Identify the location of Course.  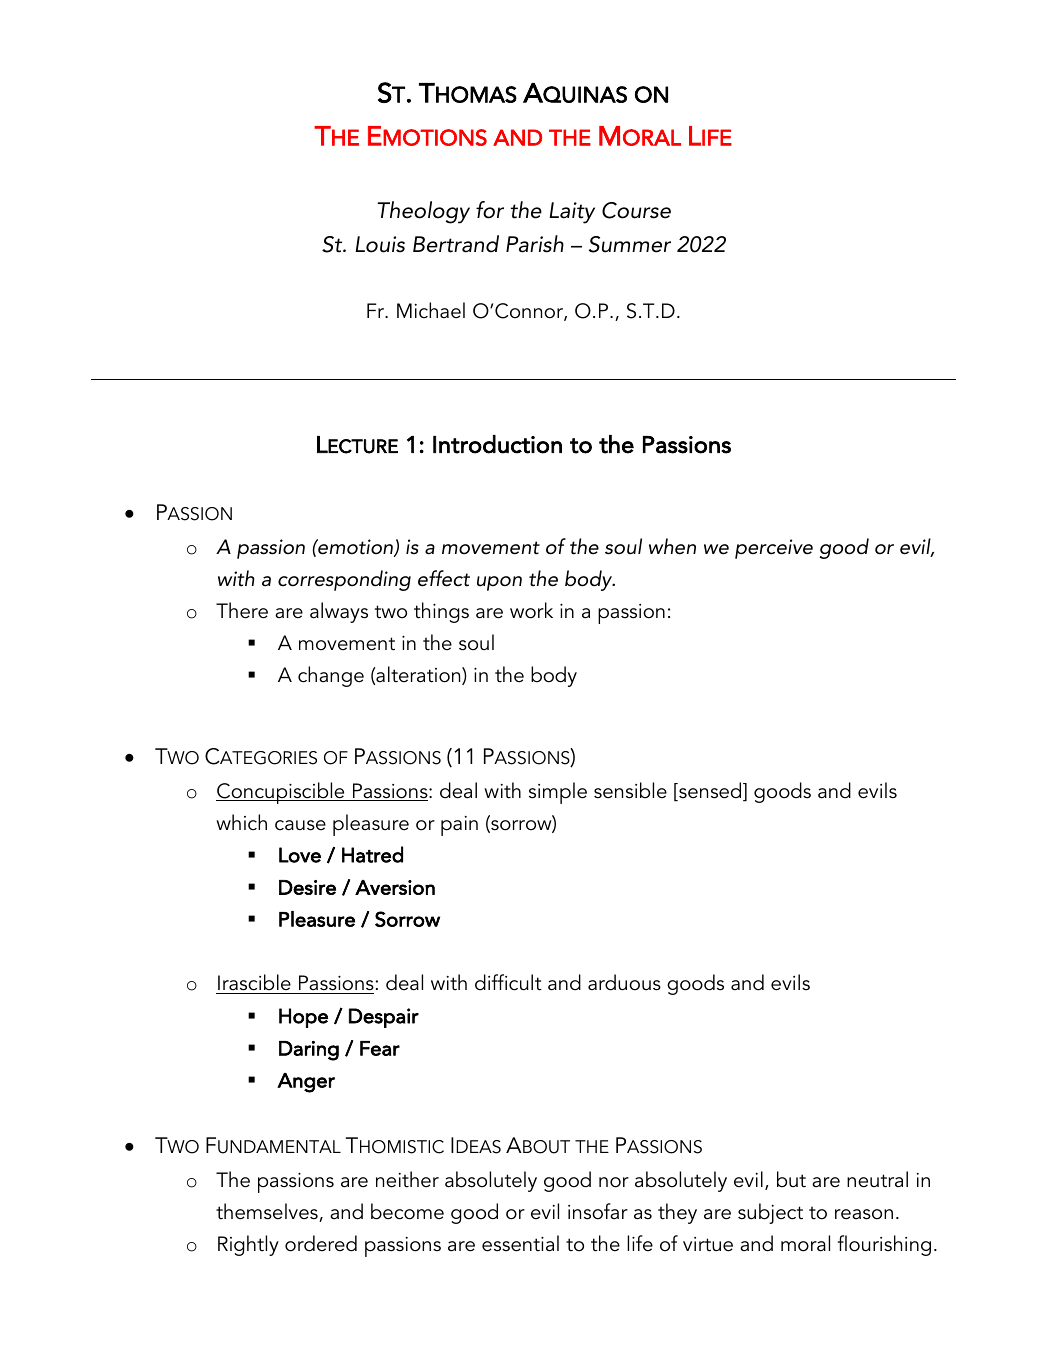
(636, 210).
